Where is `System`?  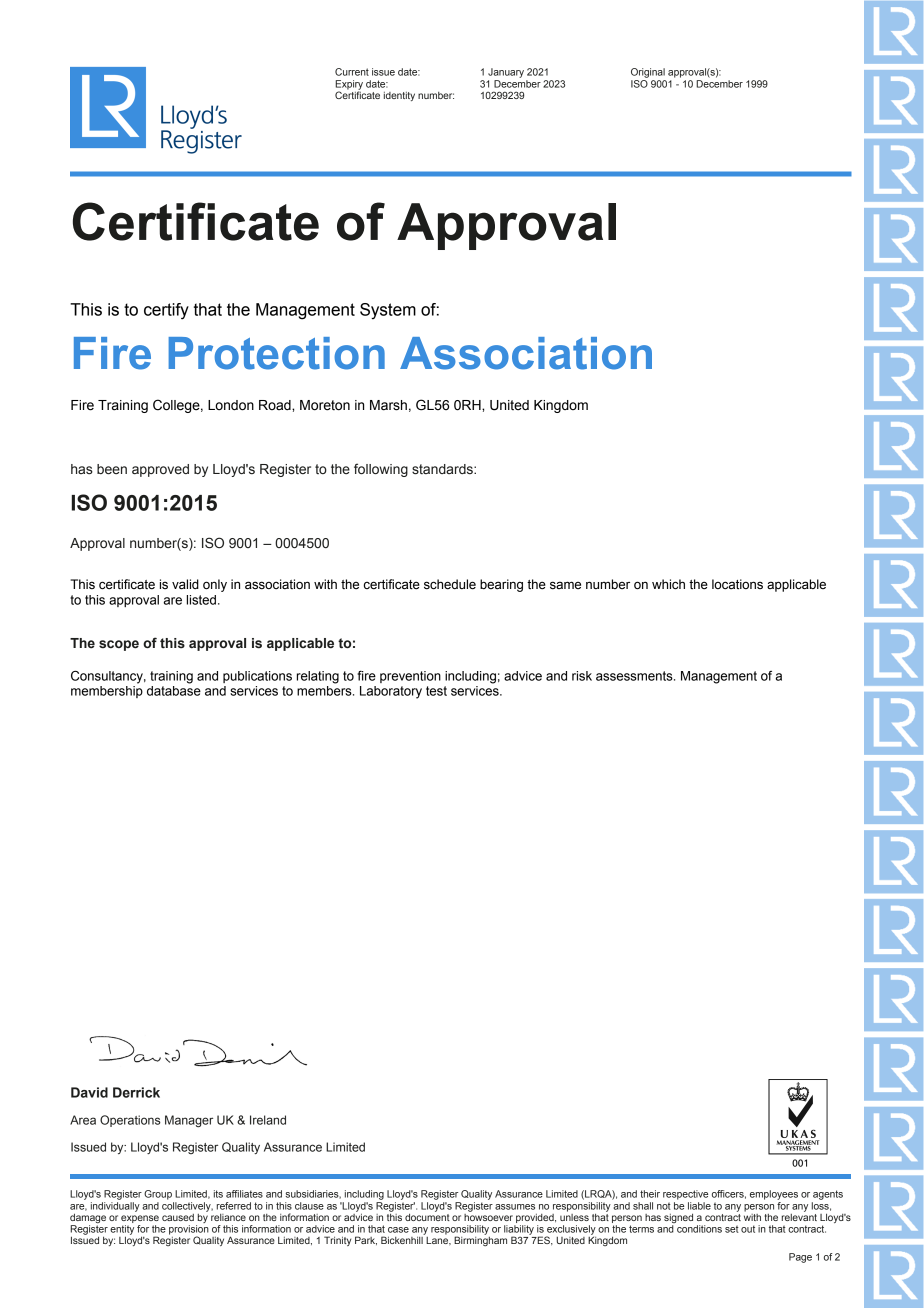 System is located at coordinates (388, 311).
